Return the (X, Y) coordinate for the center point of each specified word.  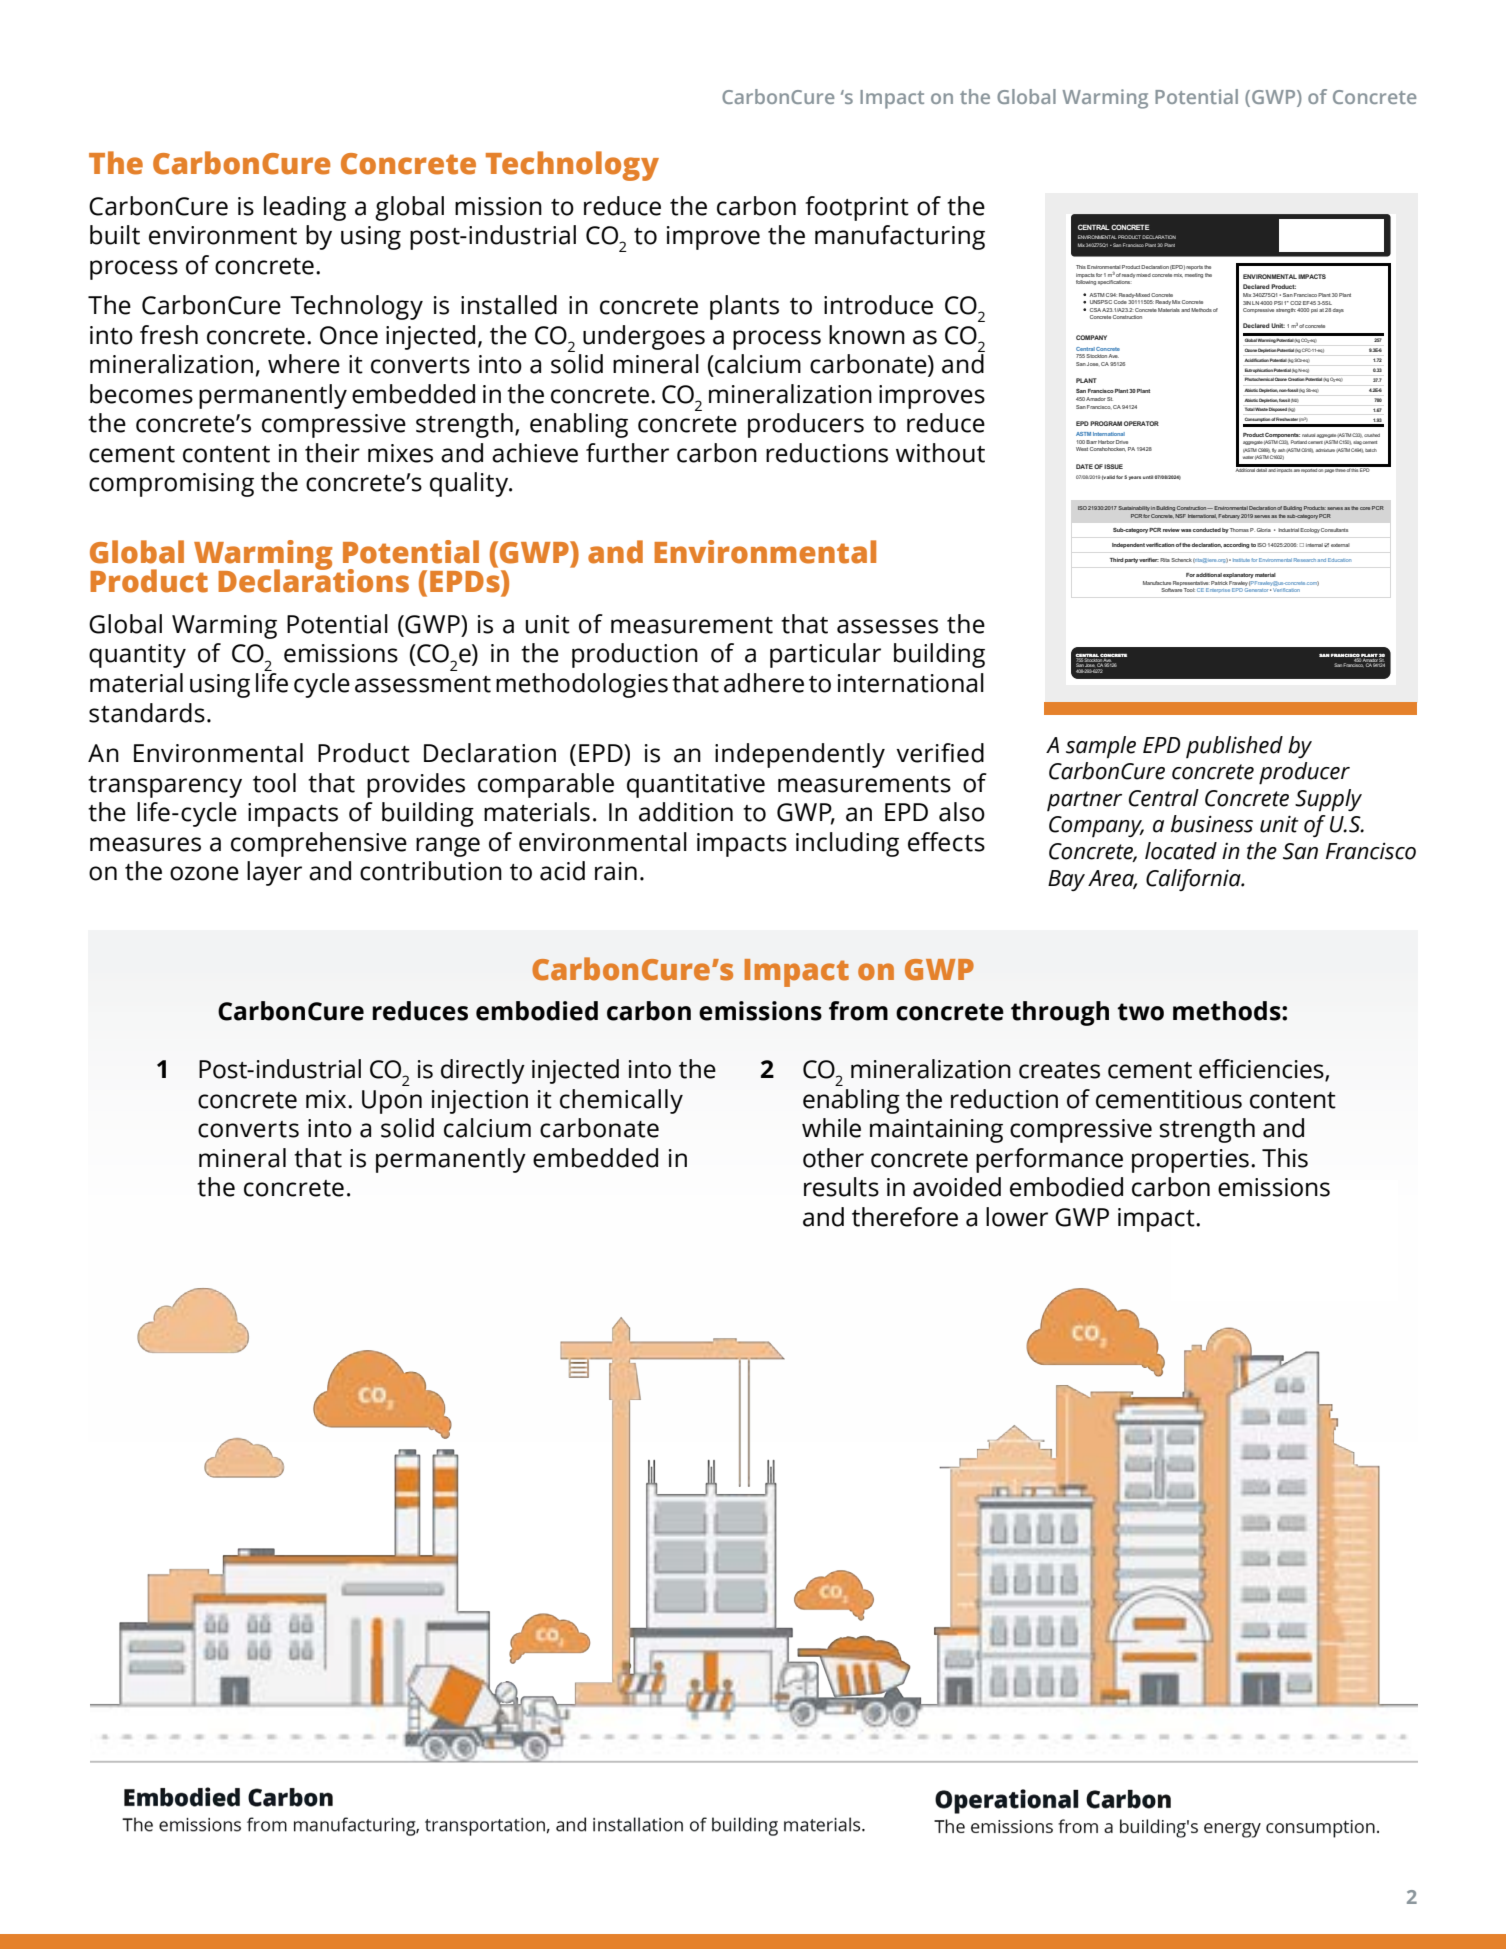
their (332, 453)
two (1140, 1012)
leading (305, 208)
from (858, 1011)
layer (274, 873)
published (1234, 747)
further (627, 453)
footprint (857, 208)
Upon (392, 1102)
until (1148, 477)
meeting (1194, 275)
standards (147, 713)
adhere (764, 683)
